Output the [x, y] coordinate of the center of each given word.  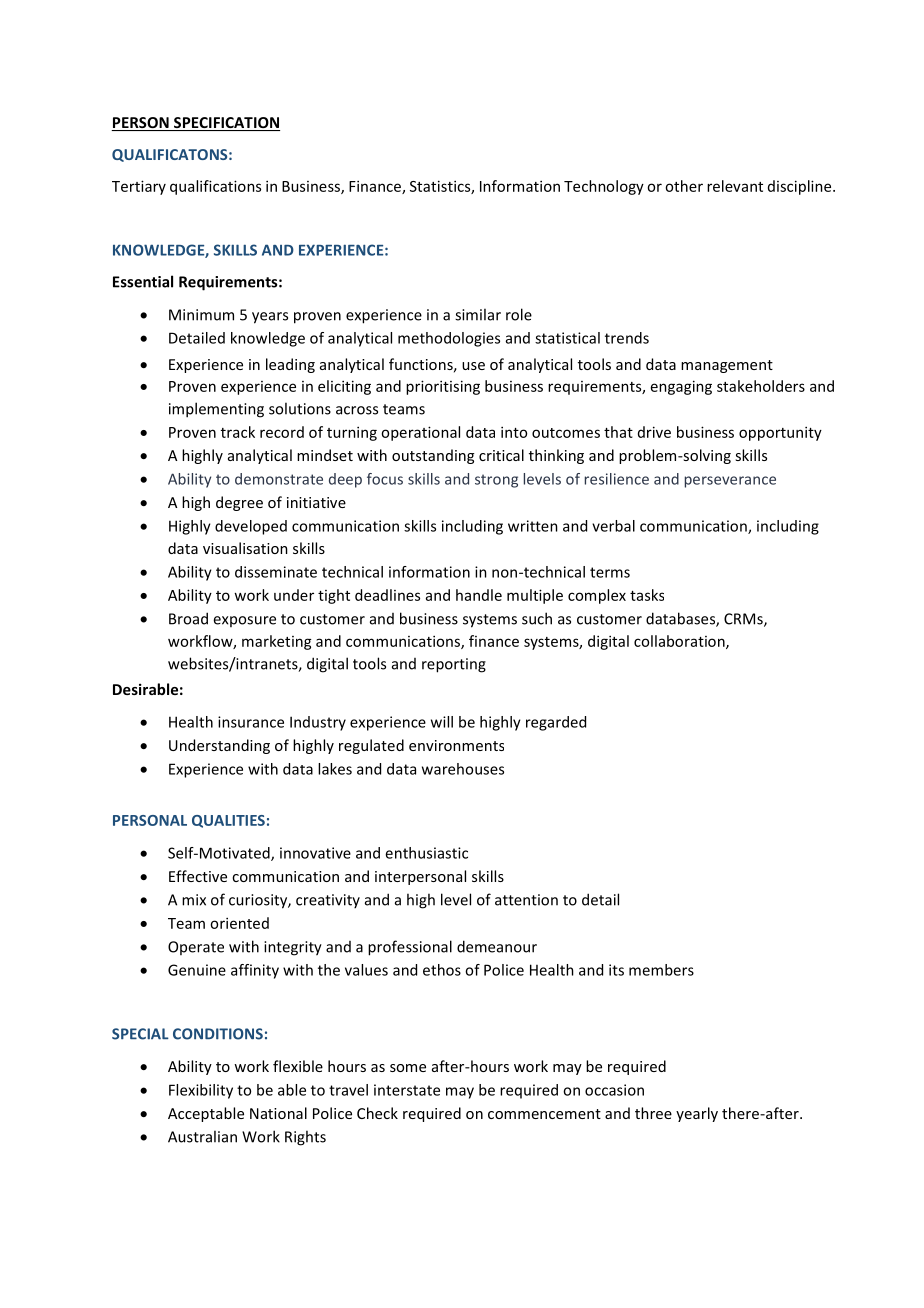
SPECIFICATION [226, 124]
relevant [735, 186]
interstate [407, 1090]
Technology [604, 187]
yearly [697, 1114]
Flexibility [201, 1091]
